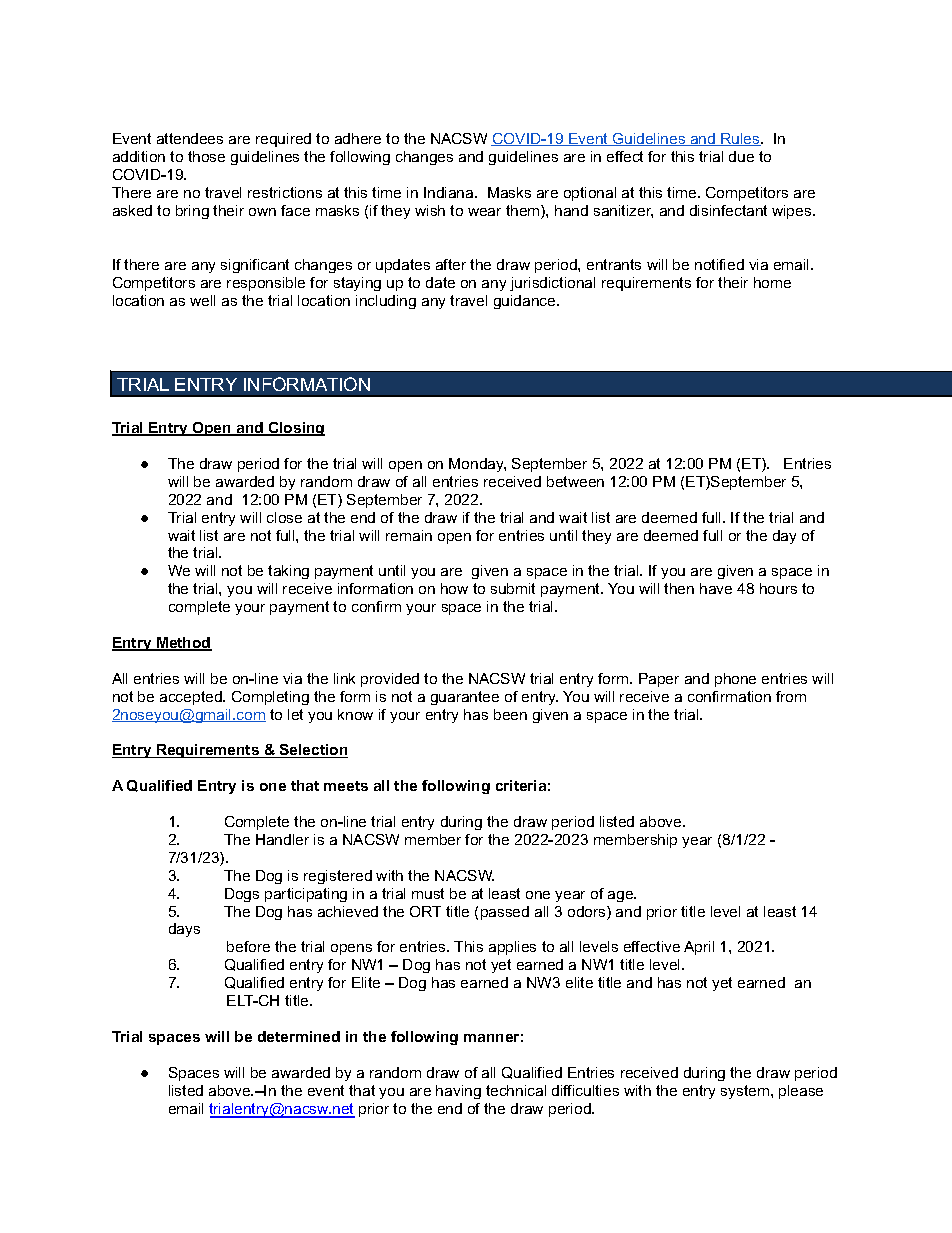 The image size is (952, 1233). What do you see at coordinates (716, 588) in the document?
I see `have` at bounding box center [716, 588].
